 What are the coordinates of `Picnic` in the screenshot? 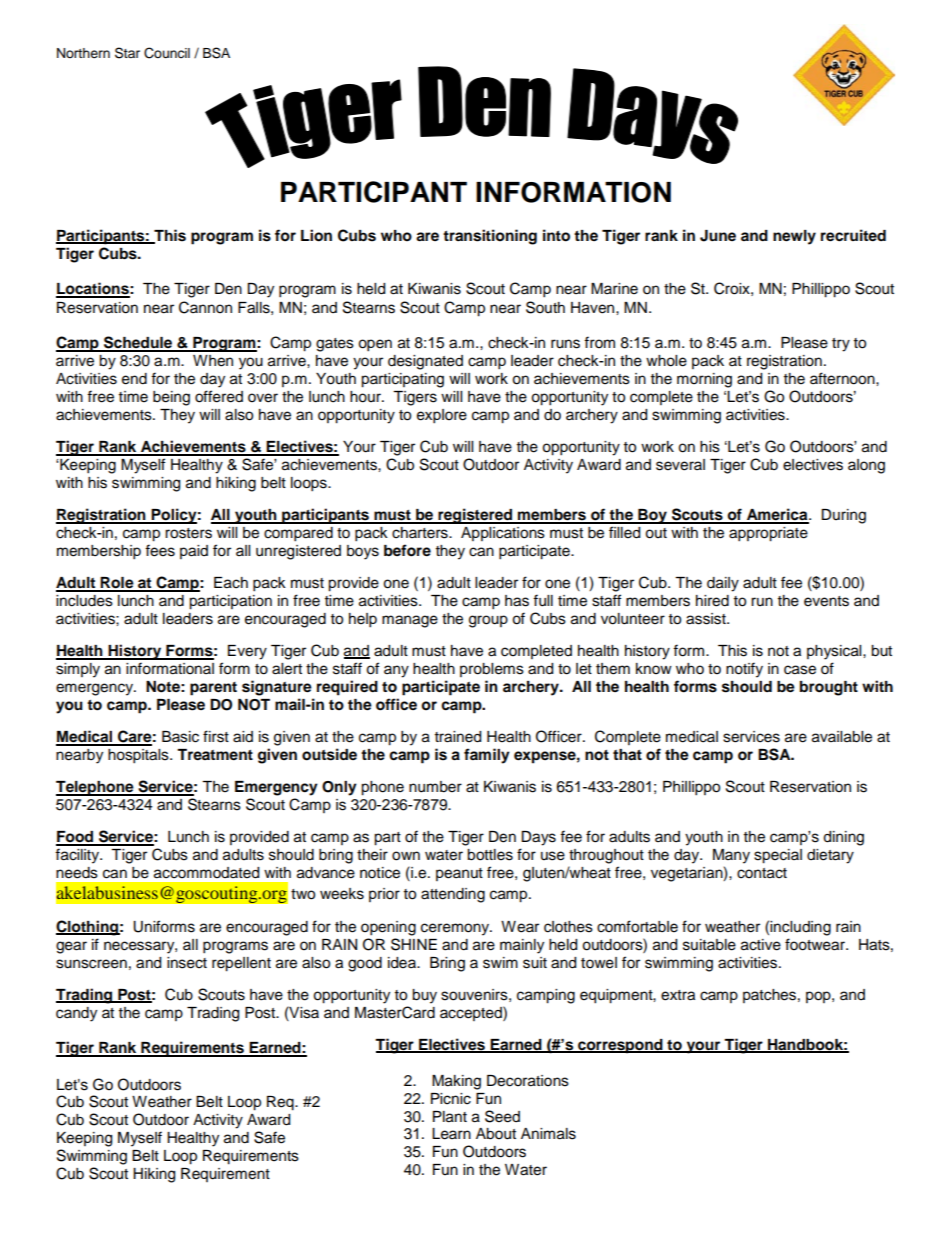 It's located at (451, 1099).
